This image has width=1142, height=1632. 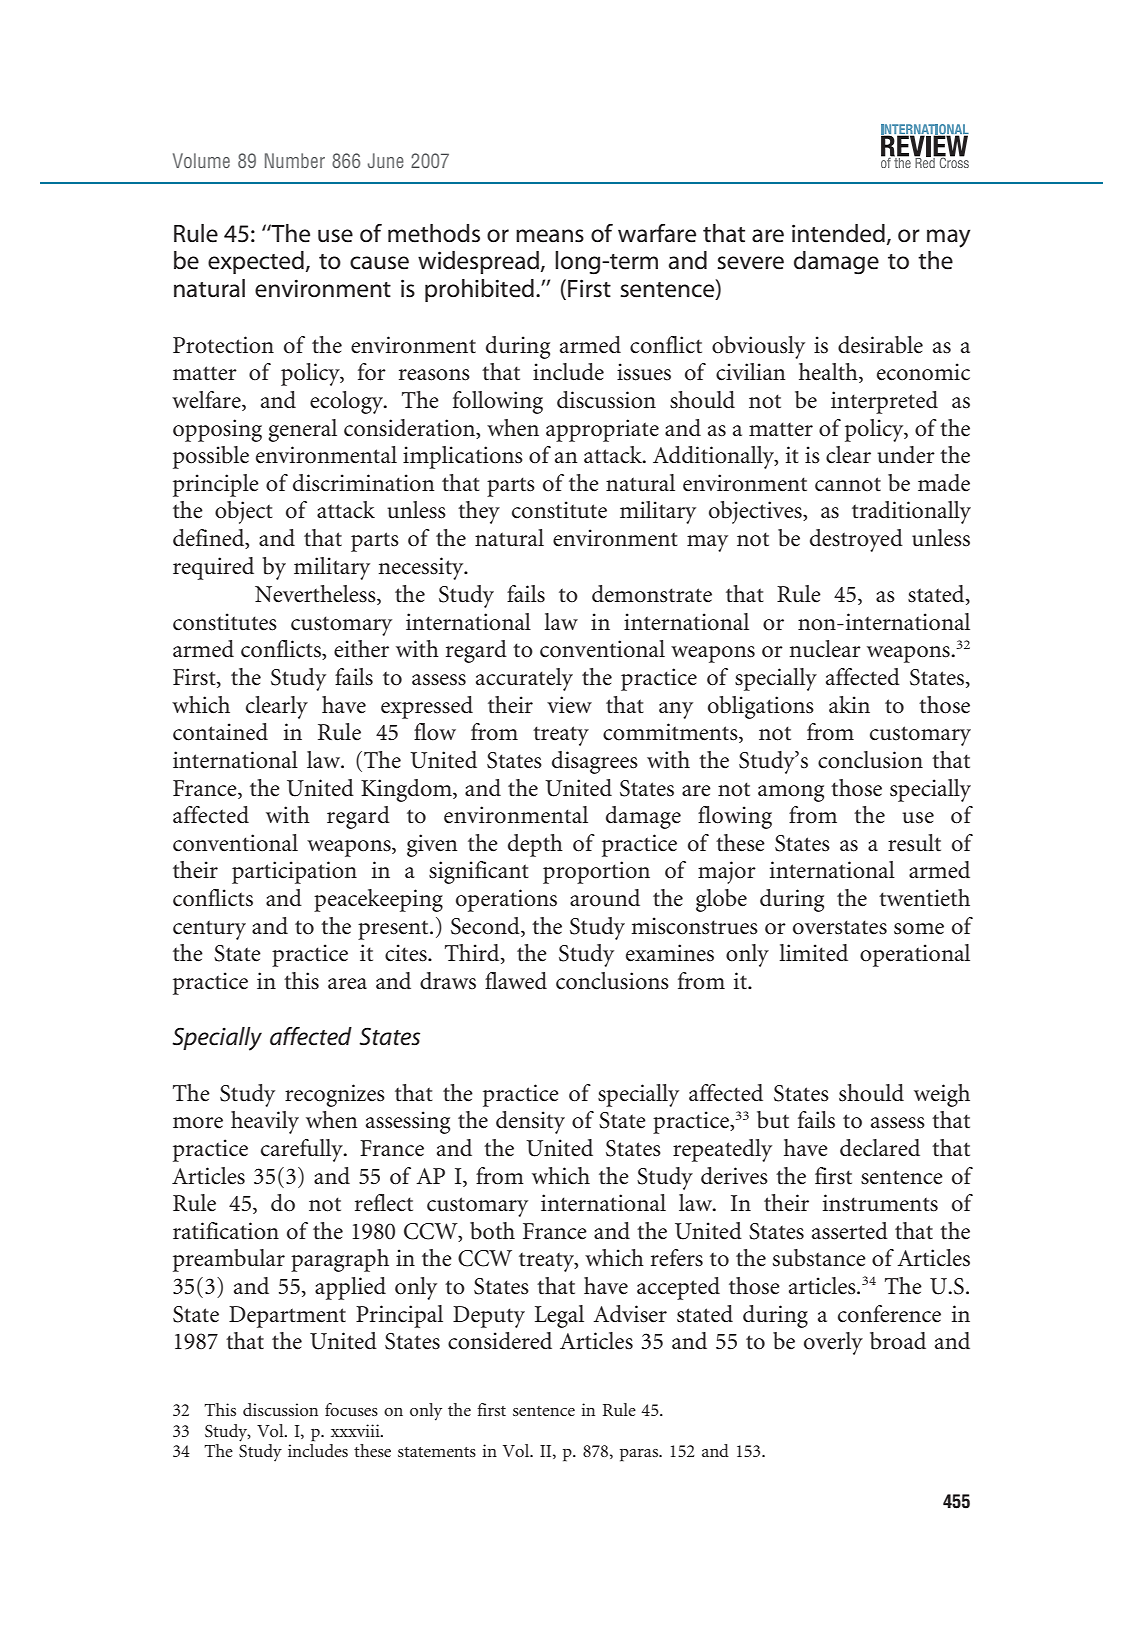 I want to click on means, so click(x=550, y=236).
